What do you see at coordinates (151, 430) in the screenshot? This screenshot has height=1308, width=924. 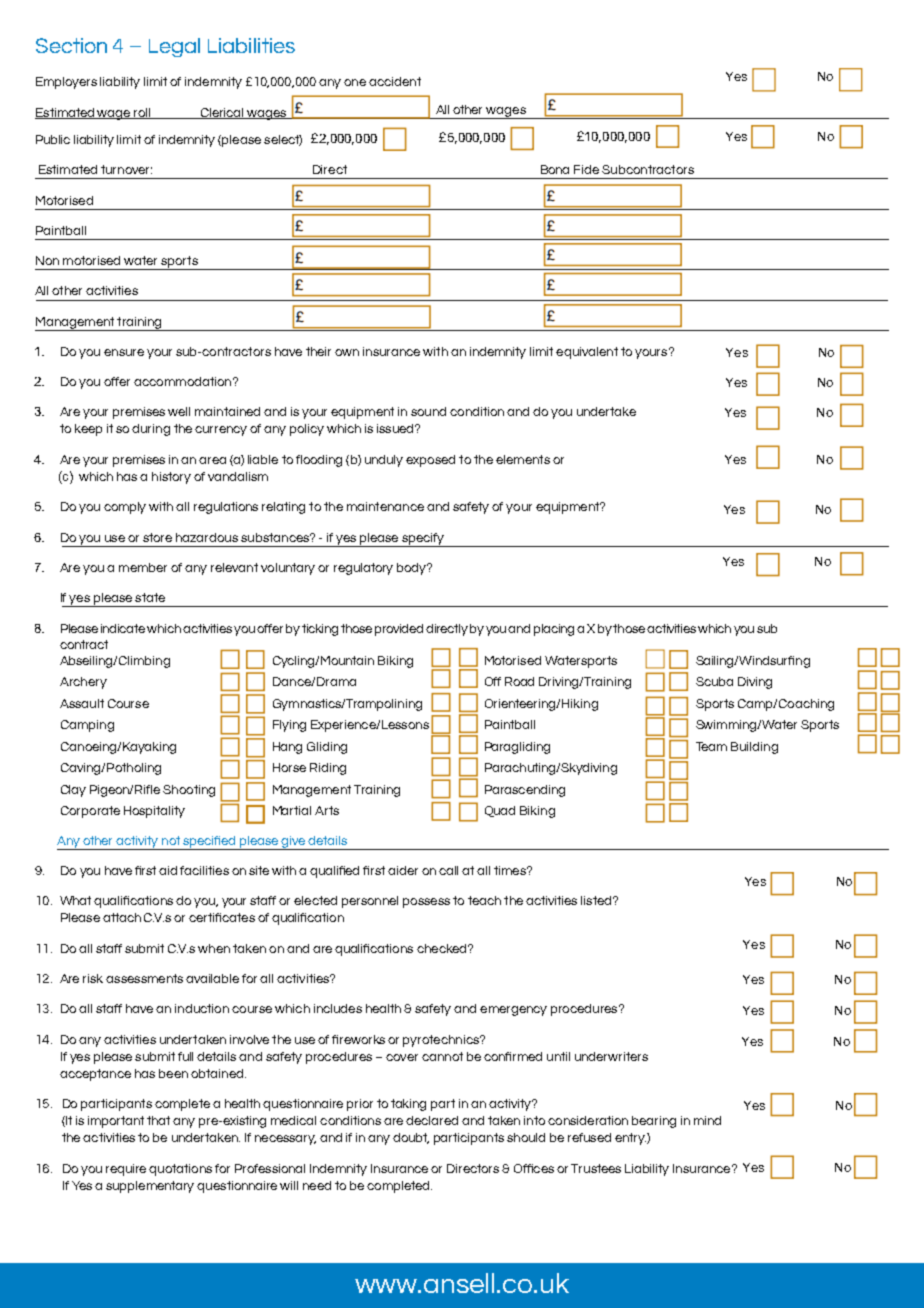 I see `during` at bounding box center [151, 430].
